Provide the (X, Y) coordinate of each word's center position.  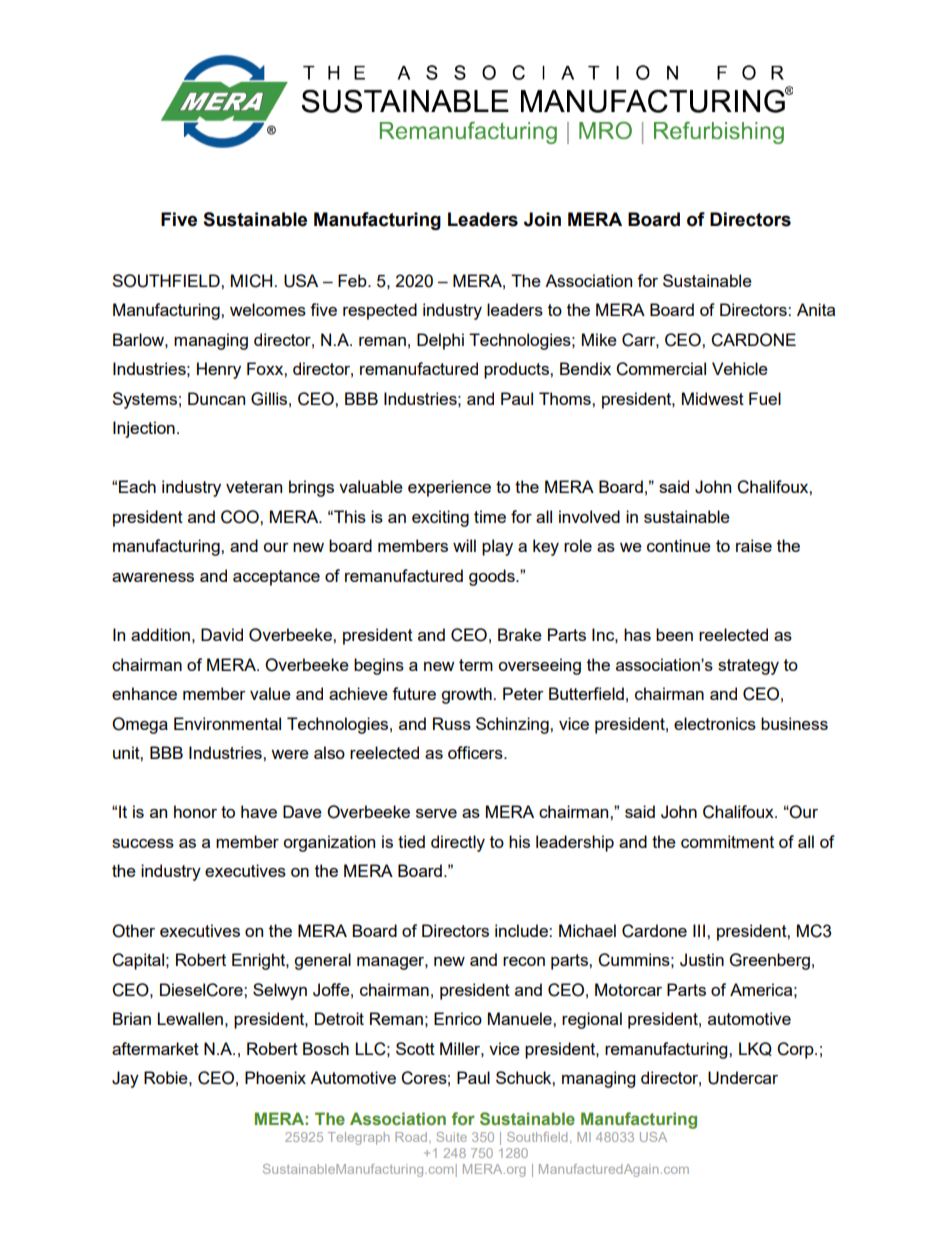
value (270, 693)
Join (542, 219)
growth (467, 695)
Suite (451, 1137)
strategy (748, 667)
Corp (796, 1050)
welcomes (268, 309)
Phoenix (275, 1077)
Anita (816, 309)
